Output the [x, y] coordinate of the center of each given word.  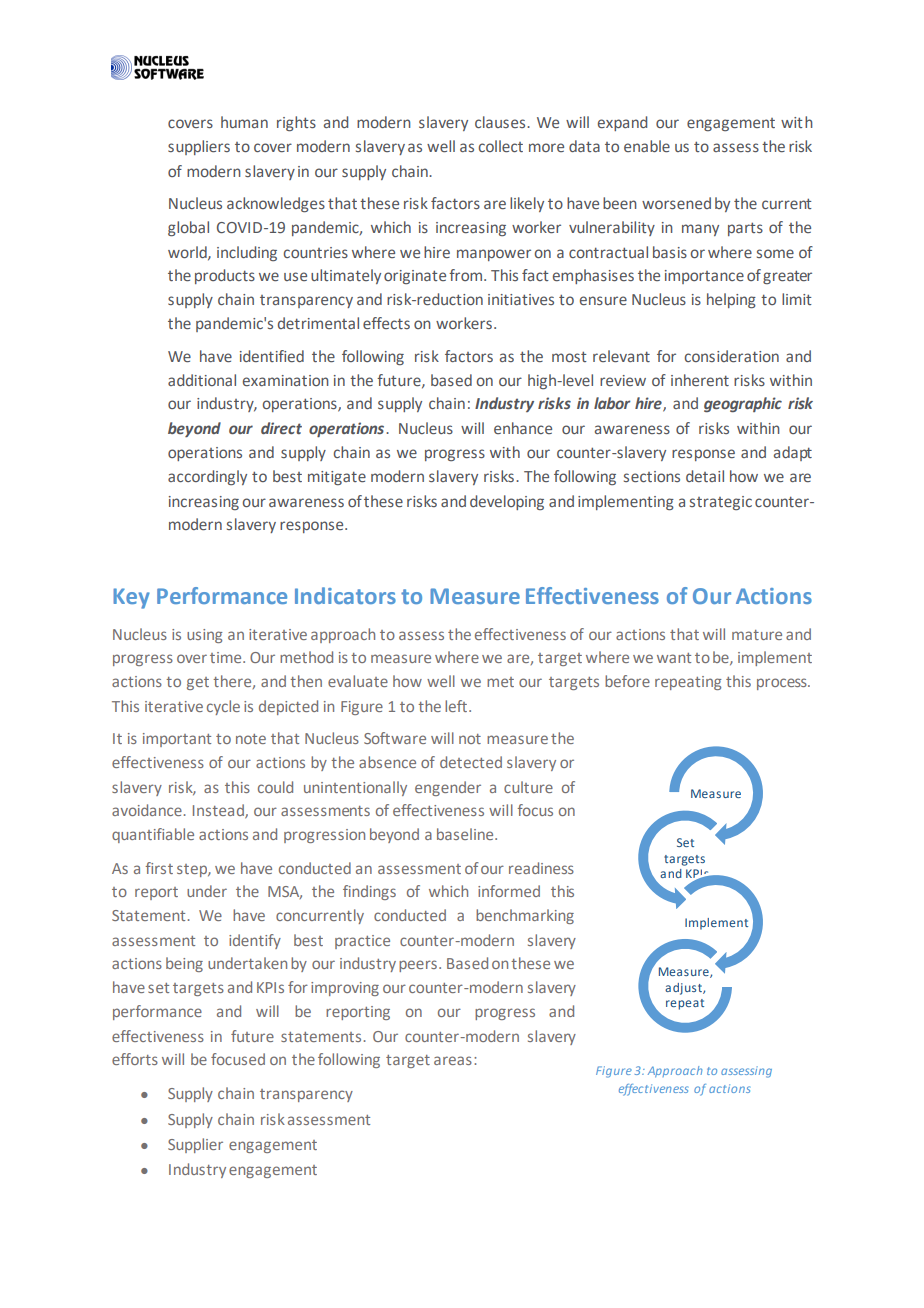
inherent [700, 380]
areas [453, 1060]
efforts [135, 1059]
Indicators [345, 595]
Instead [219, 811]
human [244, 122]
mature [757, 635]
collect [501, 146]
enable [647, 146]
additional [202, 380]
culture [528, 787]
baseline [466, 834]
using [205, 636]
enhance [523, 428]
